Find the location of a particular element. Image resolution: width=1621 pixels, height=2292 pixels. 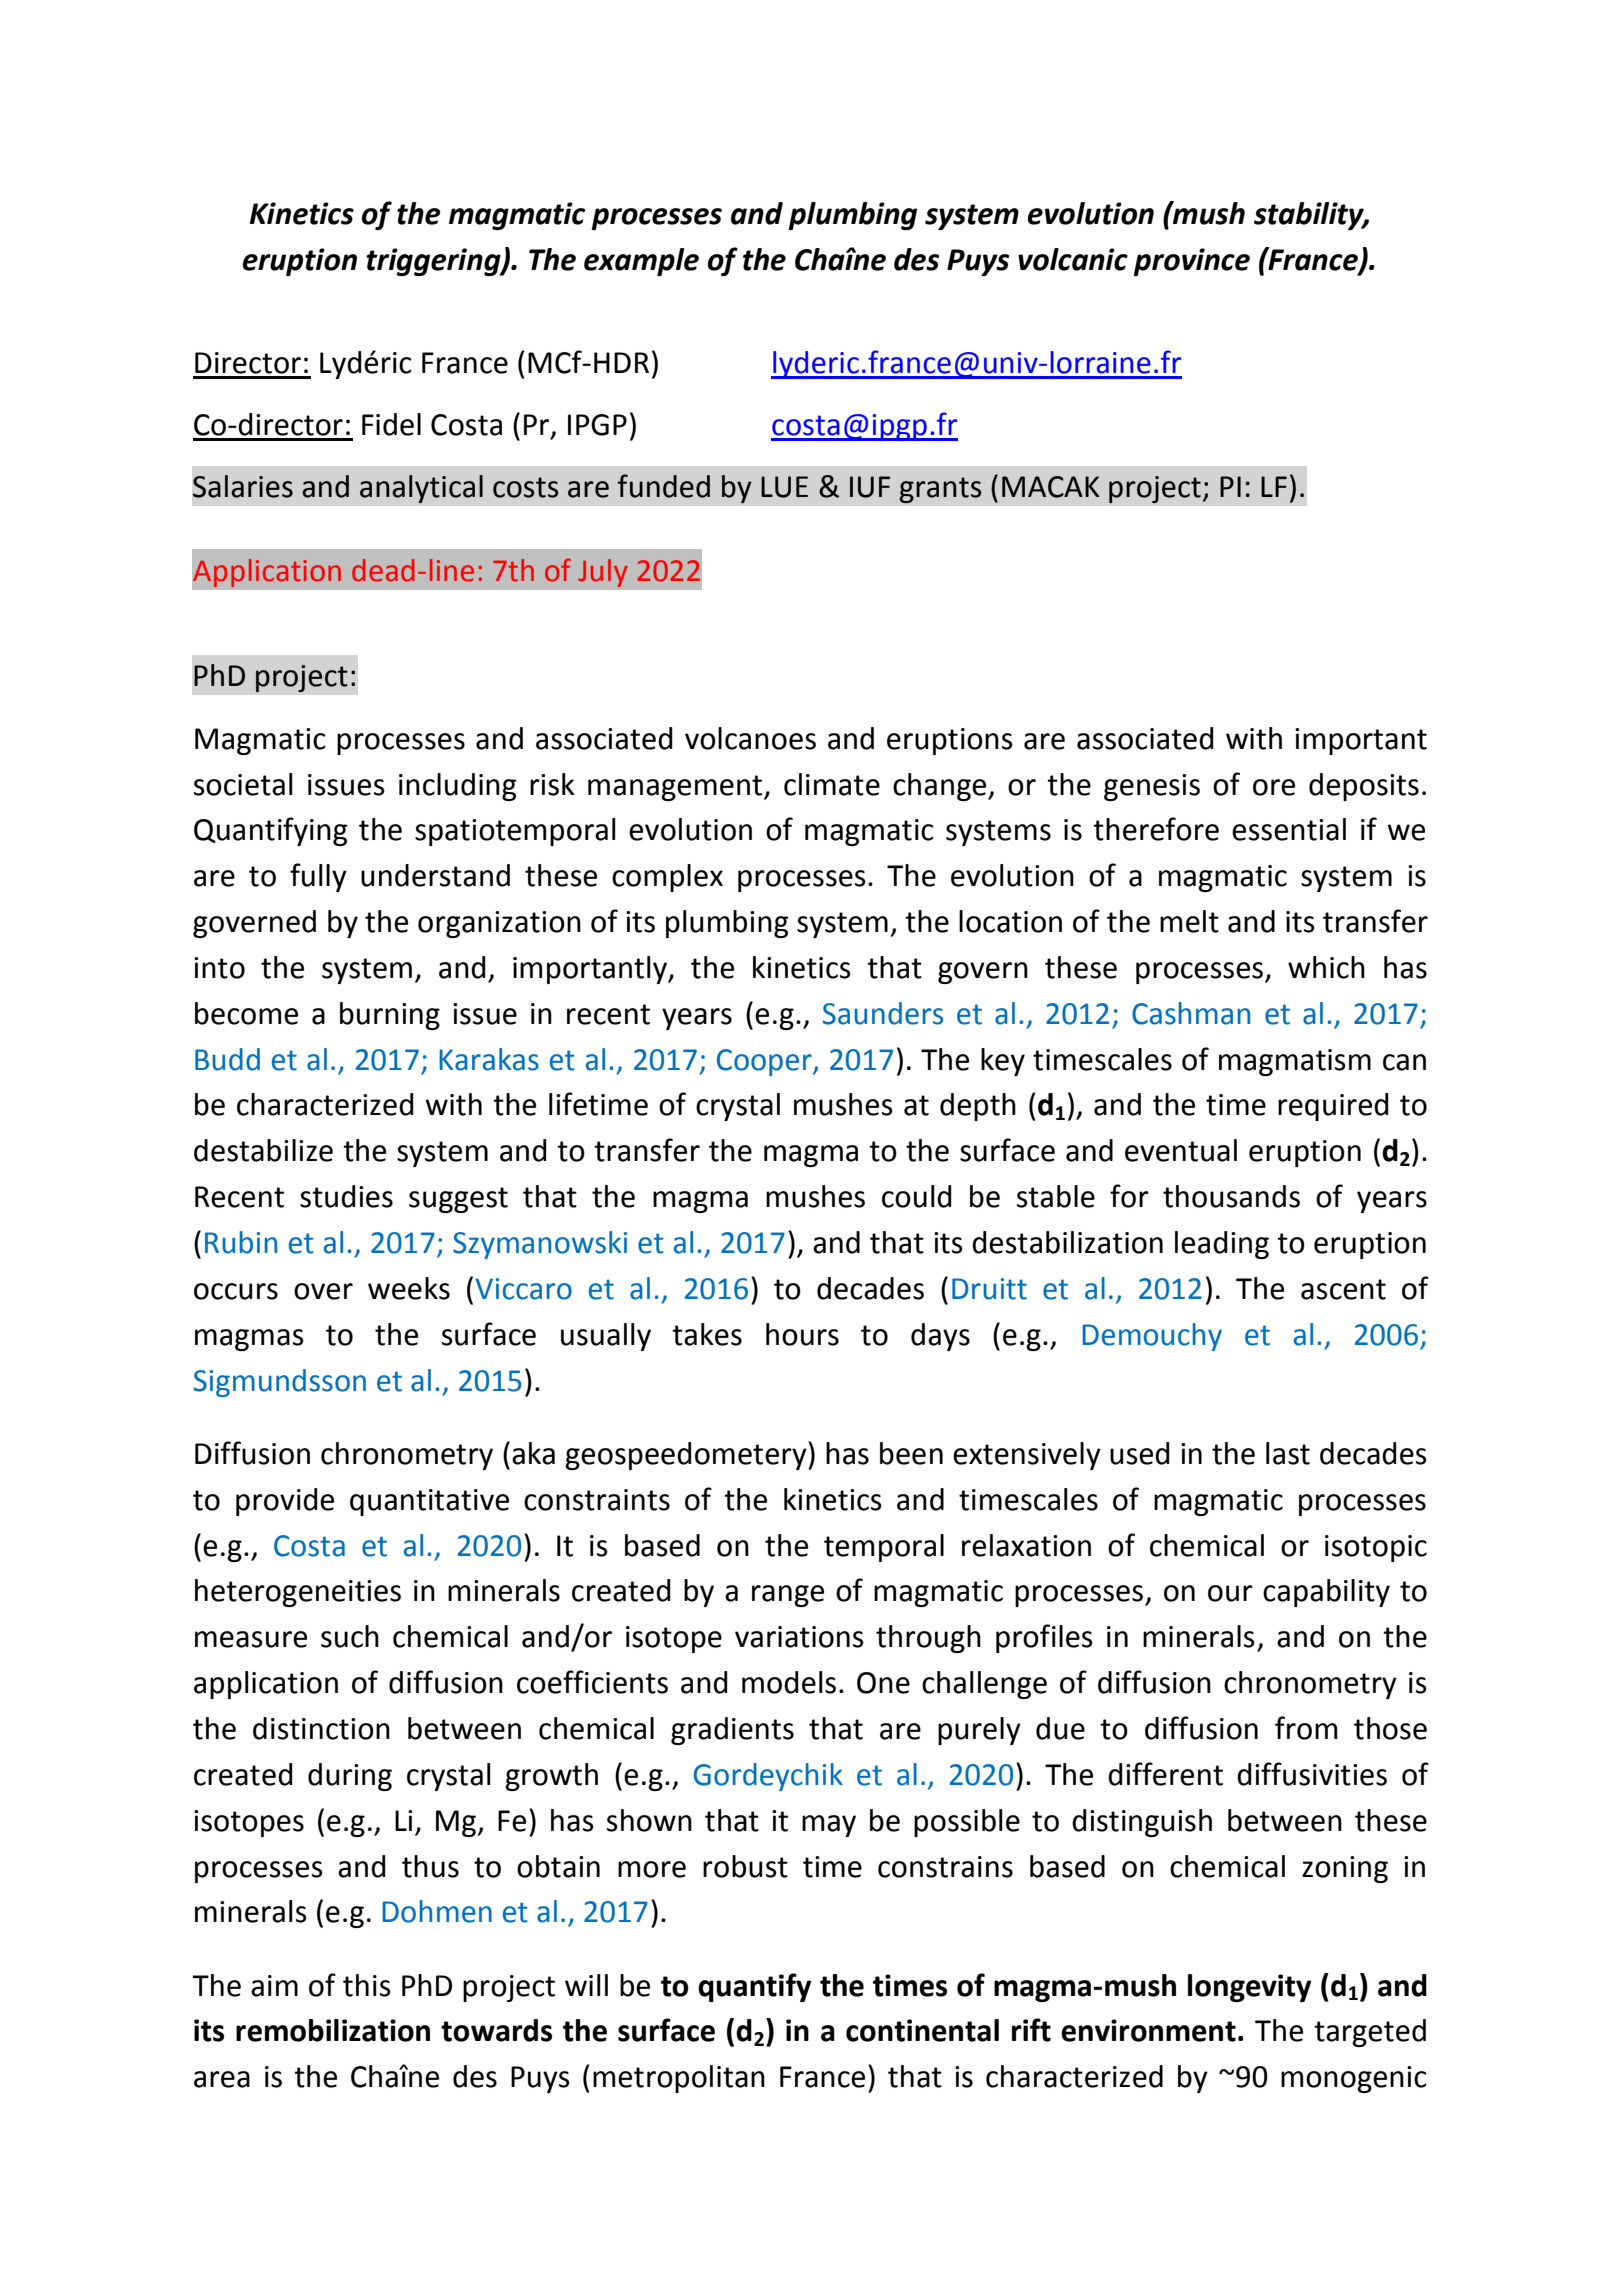

range is located at coordinates (788, 1596).
